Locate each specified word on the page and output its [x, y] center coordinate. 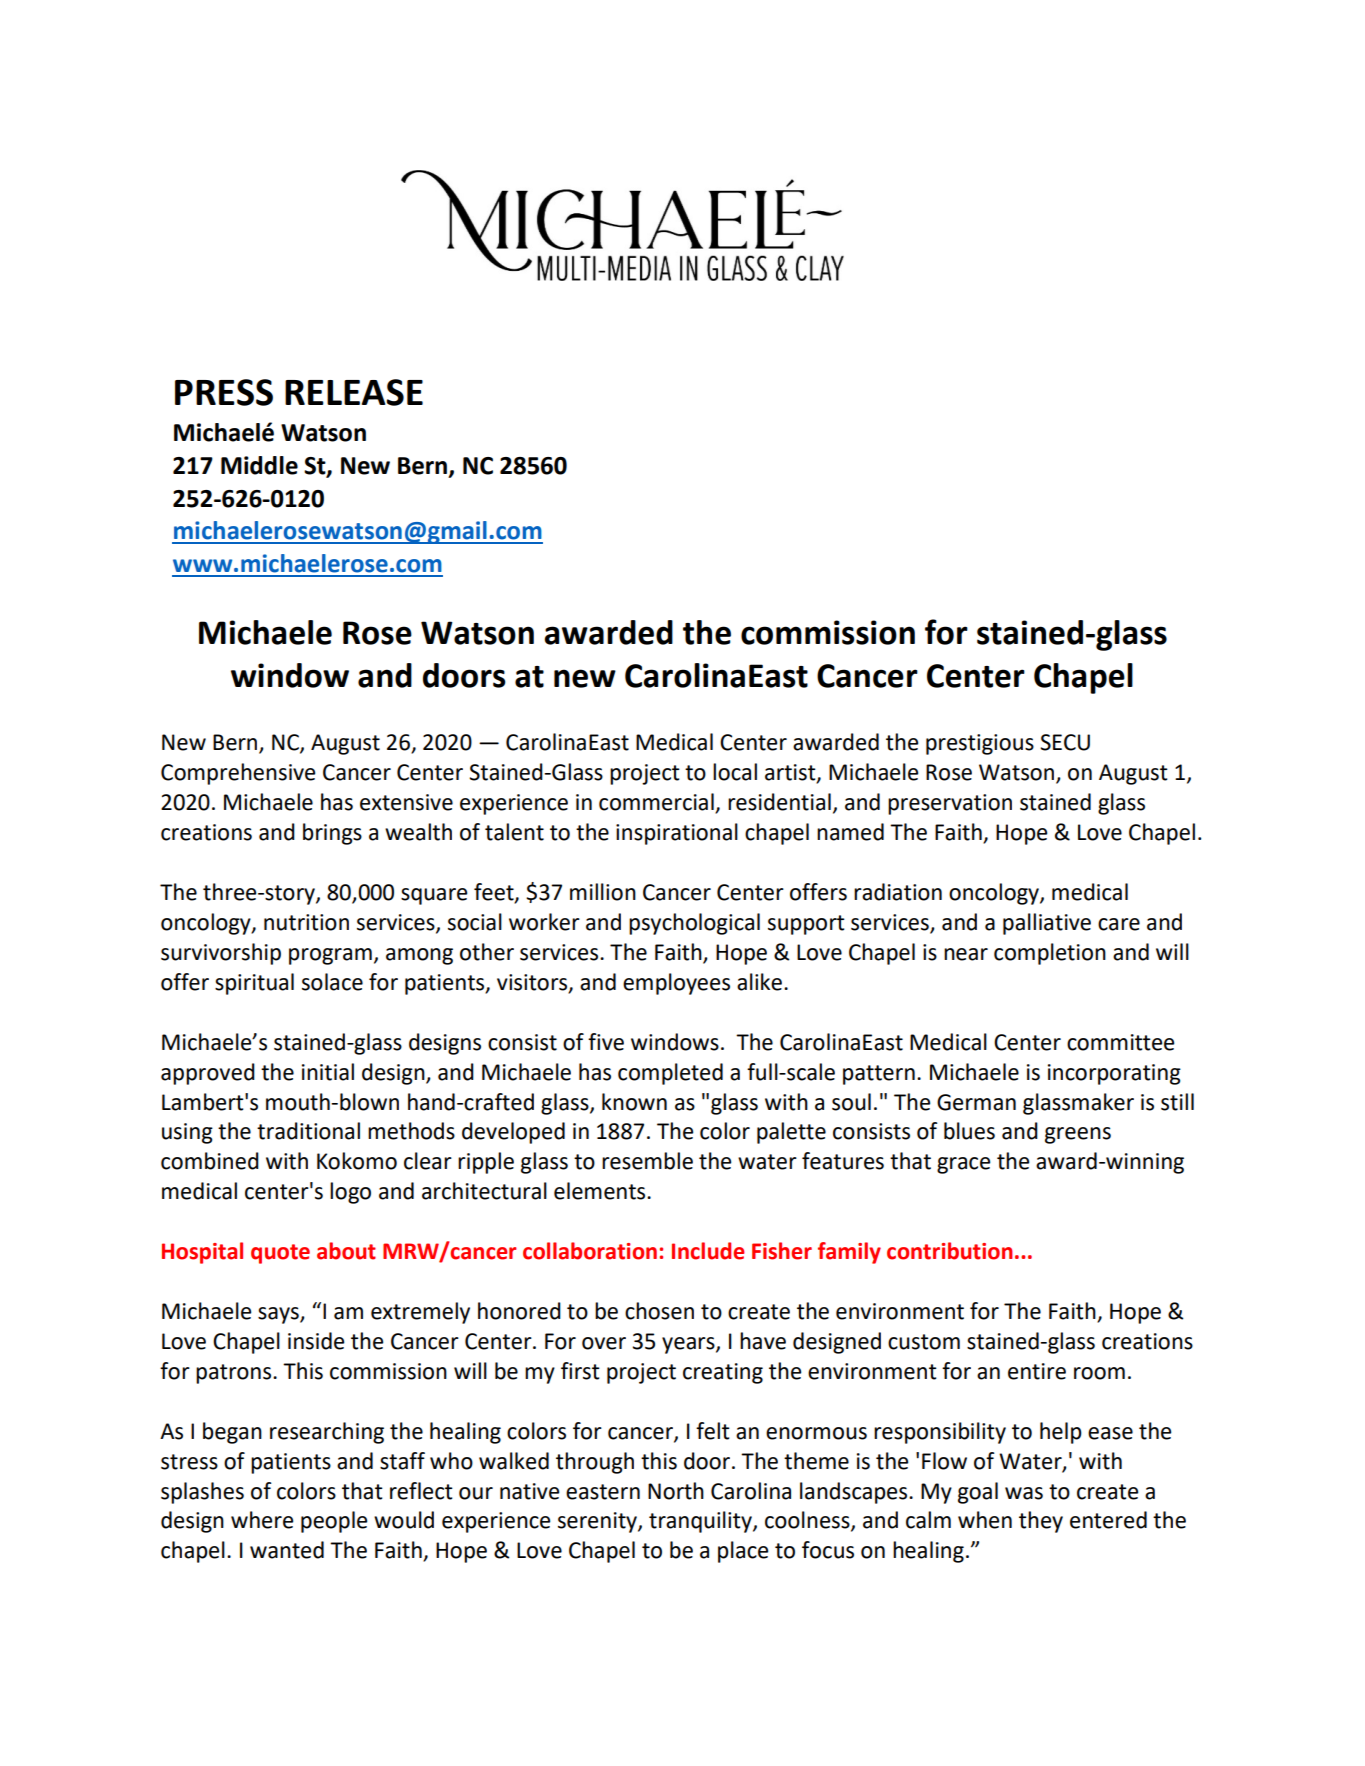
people [334, 1522]
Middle [259, 465]
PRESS [224, 392]
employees [676, 984]
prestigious [980, 744]
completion [1050, 954]
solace [332, 982]
